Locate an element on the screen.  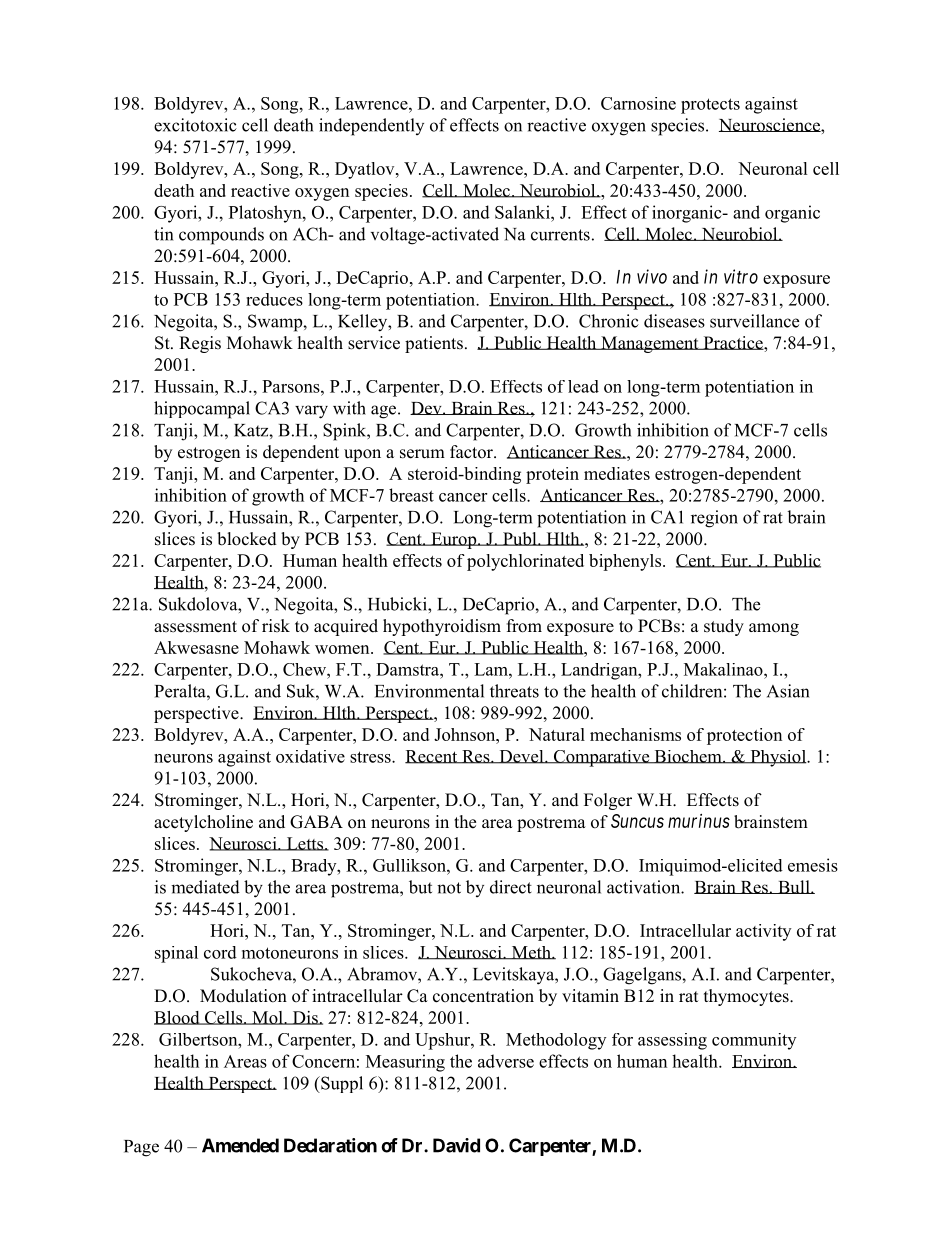
currents is located at coordinates (560, 235).
